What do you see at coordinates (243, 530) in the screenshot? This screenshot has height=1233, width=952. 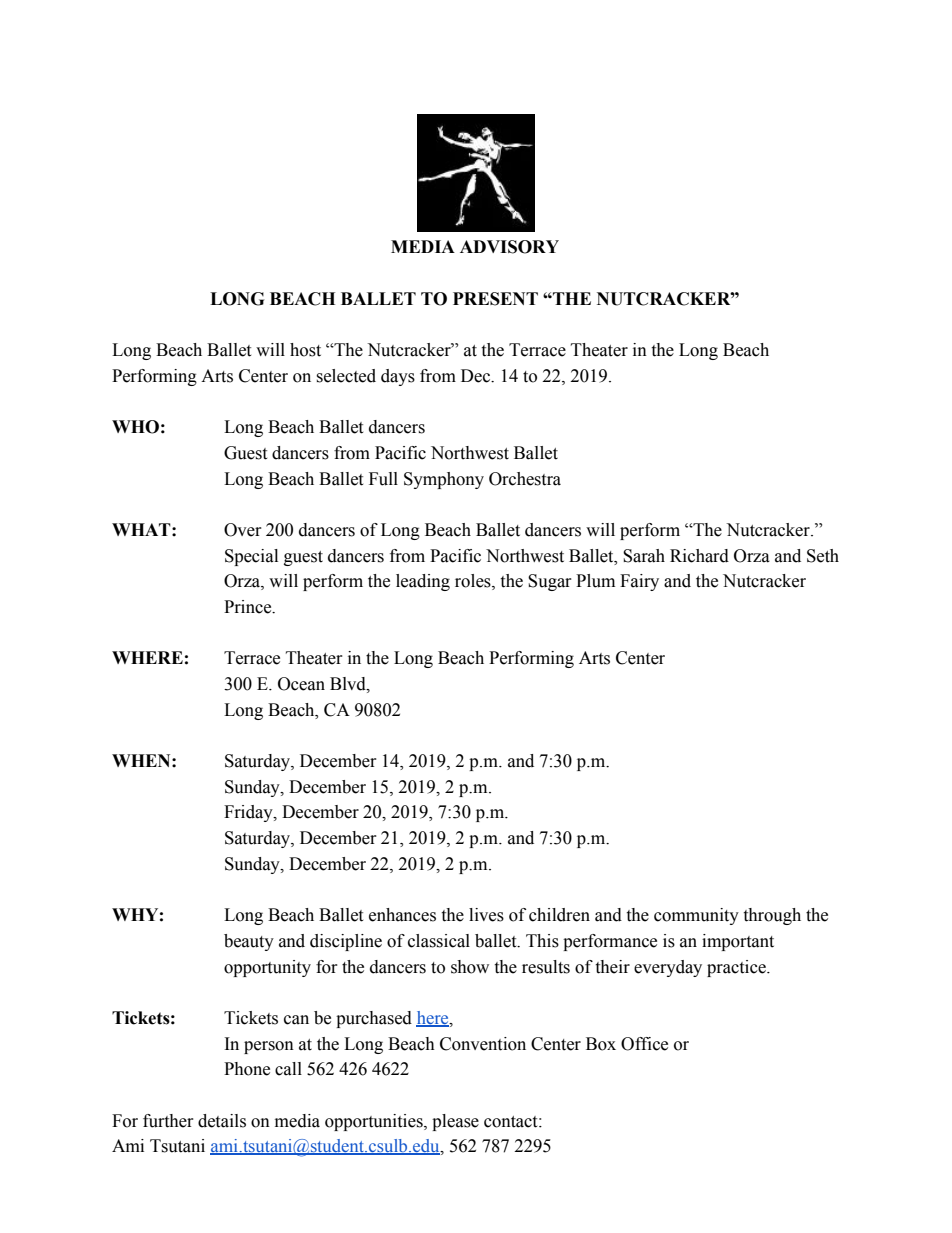 I see `Over` at bounding box center [243, 530].
